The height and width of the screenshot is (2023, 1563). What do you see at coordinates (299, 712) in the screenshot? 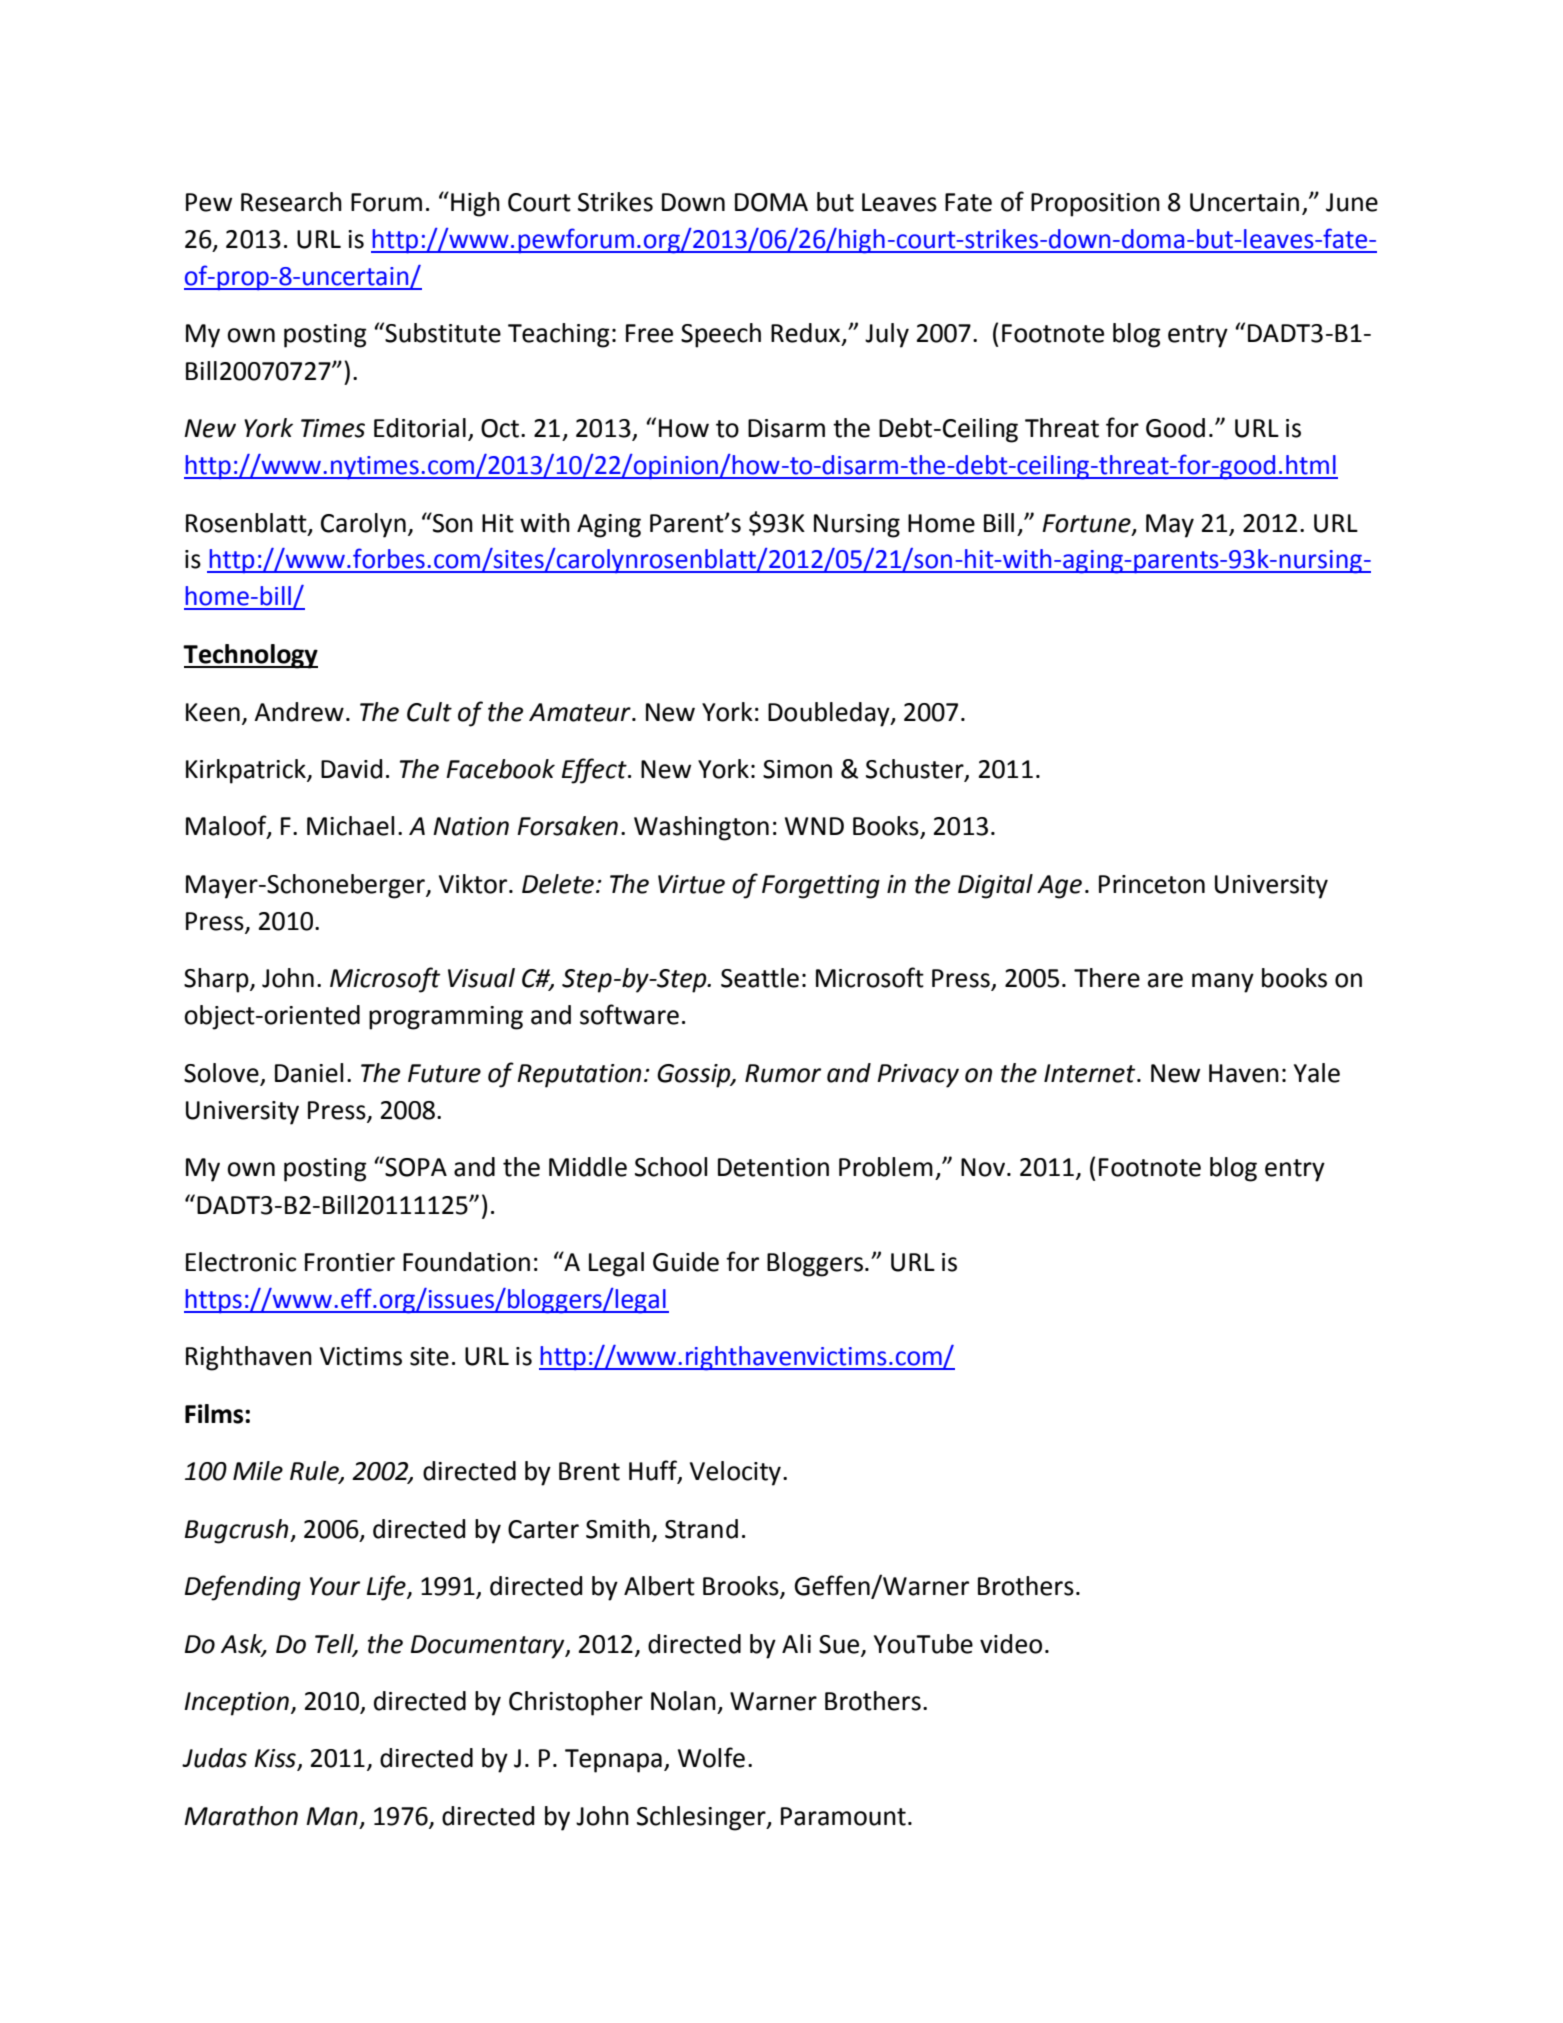
I see `Andrew` at bounding box center [299, 712].
